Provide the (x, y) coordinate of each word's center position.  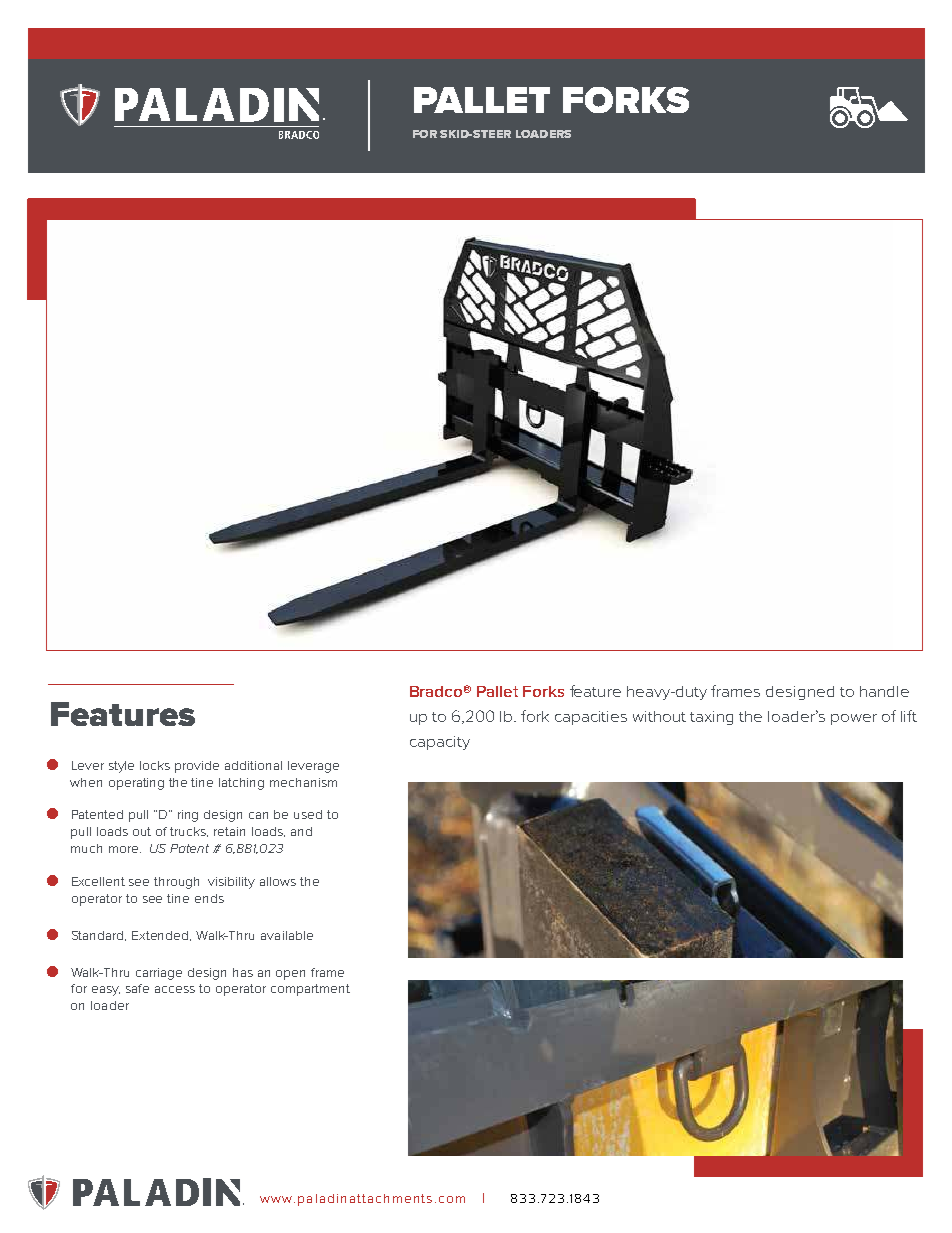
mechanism (303, 782)
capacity (440, 743)
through (176, 883)
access (175, 989)
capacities (591, 718)
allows (278, 881)
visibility (231, 883)
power (854, 719)
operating (136, 784)
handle (884, 691)
